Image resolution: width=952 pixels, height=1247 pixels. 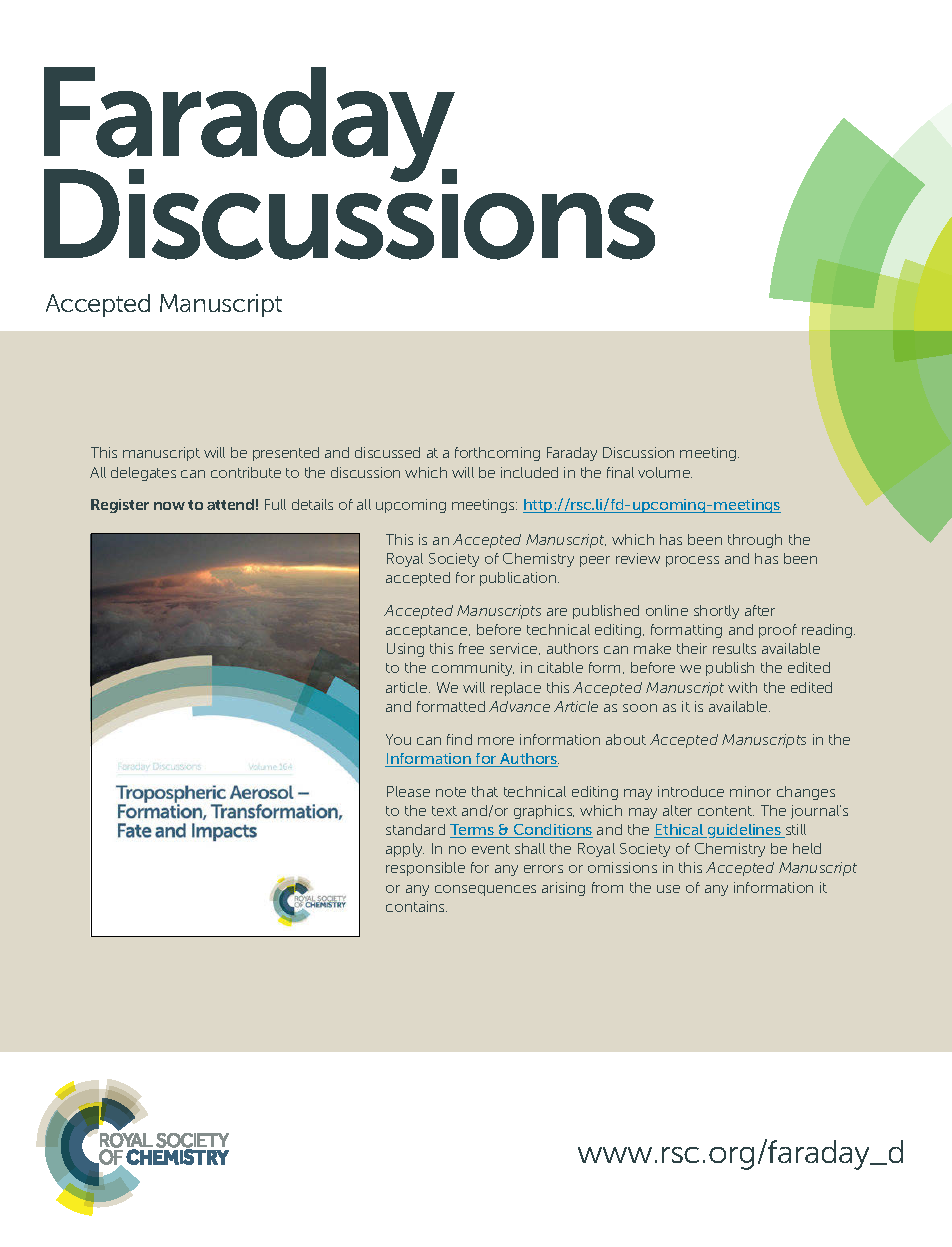 What do you see at coordinates (169, 506) in the screenshot?
I see `now` at bounding box center [169, 506].
